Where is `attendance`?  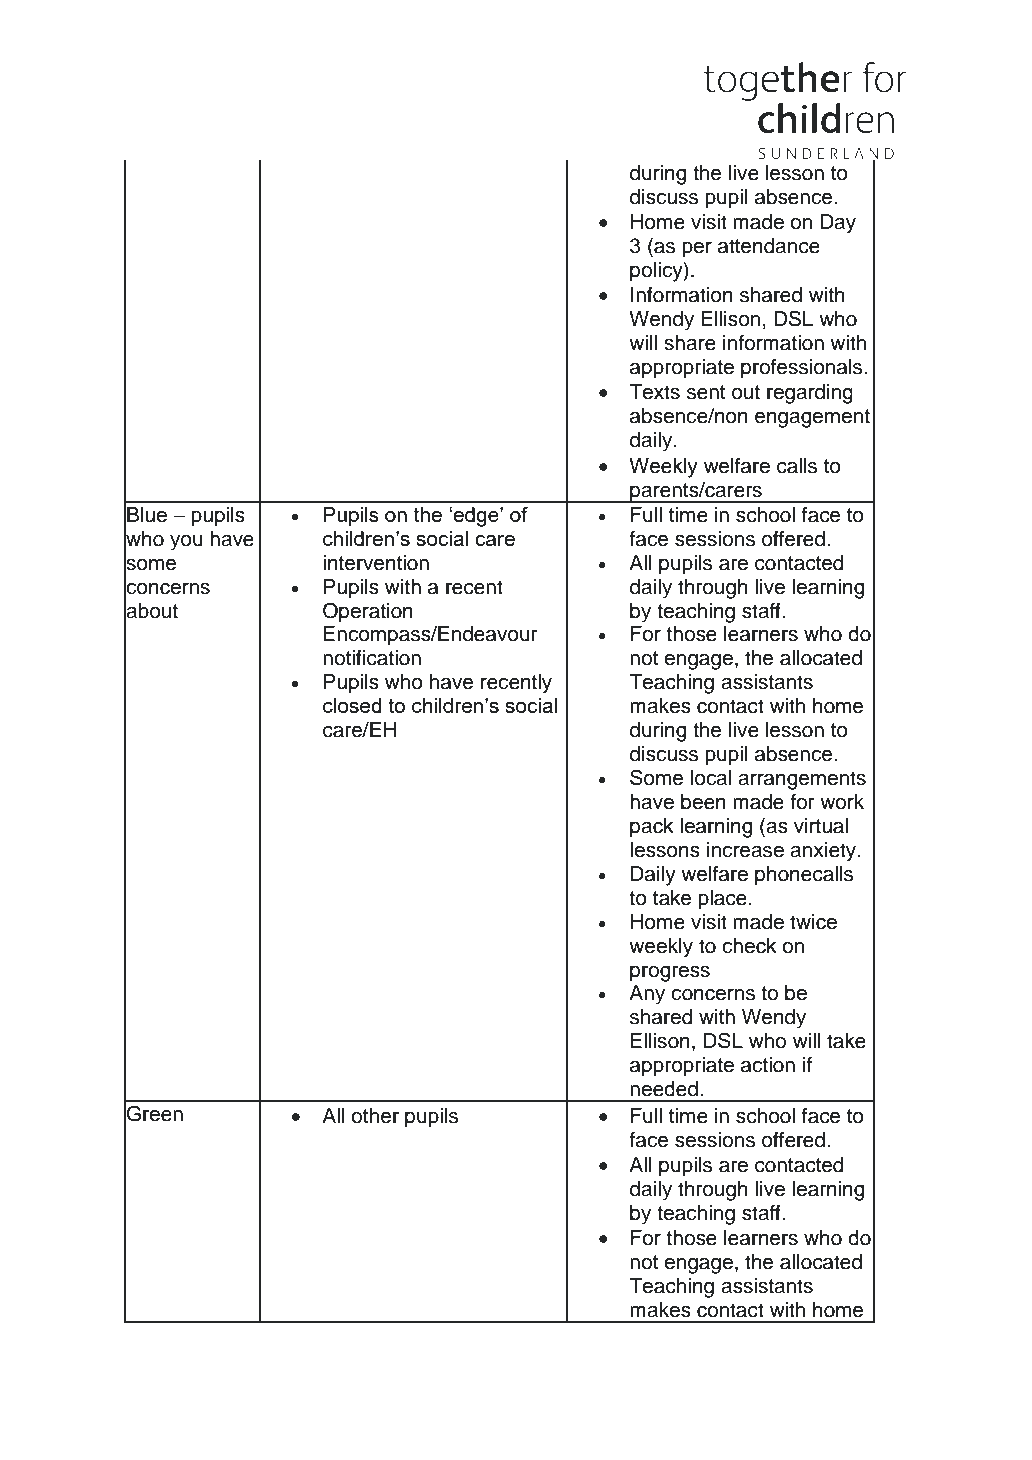
attendance is located at coordinates (769, 246).
